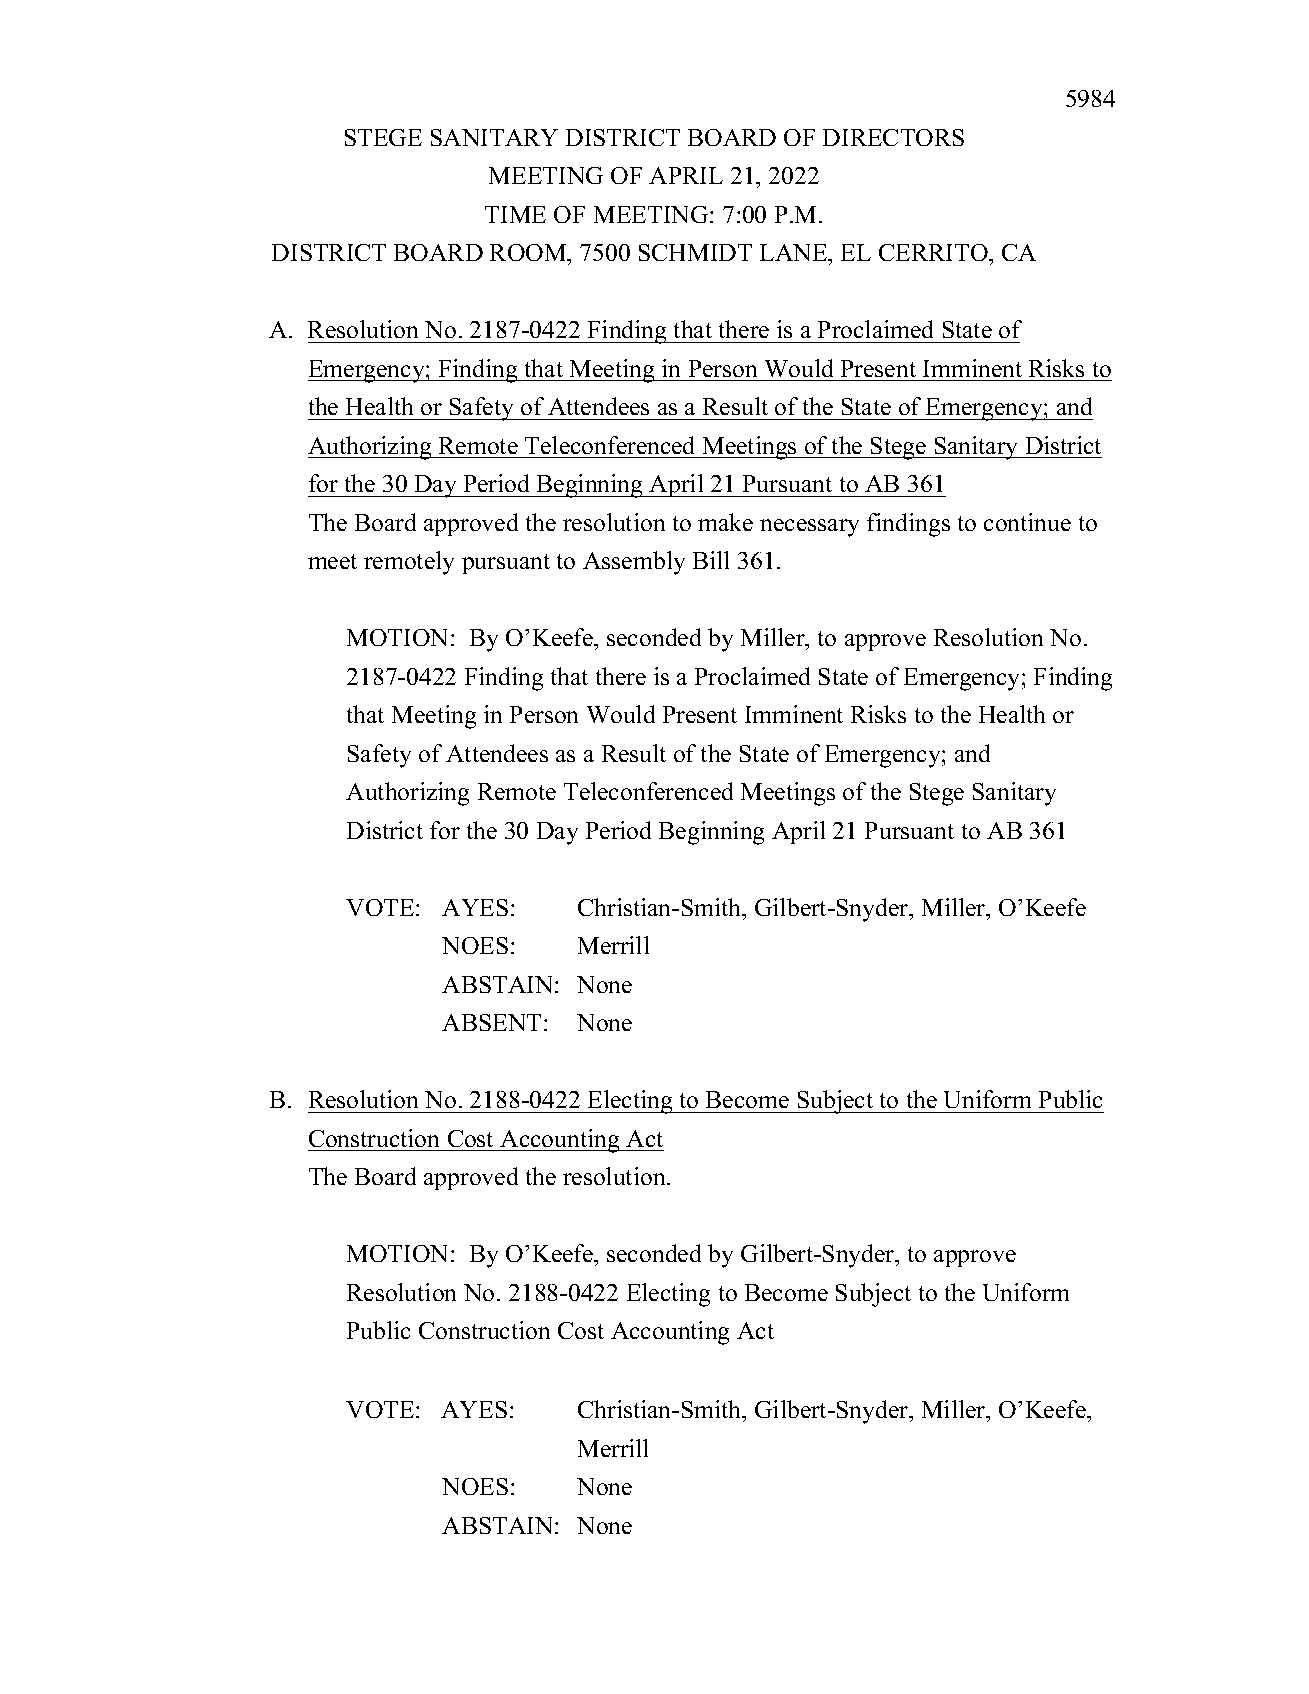 The height and width of the page is (1694, 1309). I want to click on ROOM, so click(529, 254).
